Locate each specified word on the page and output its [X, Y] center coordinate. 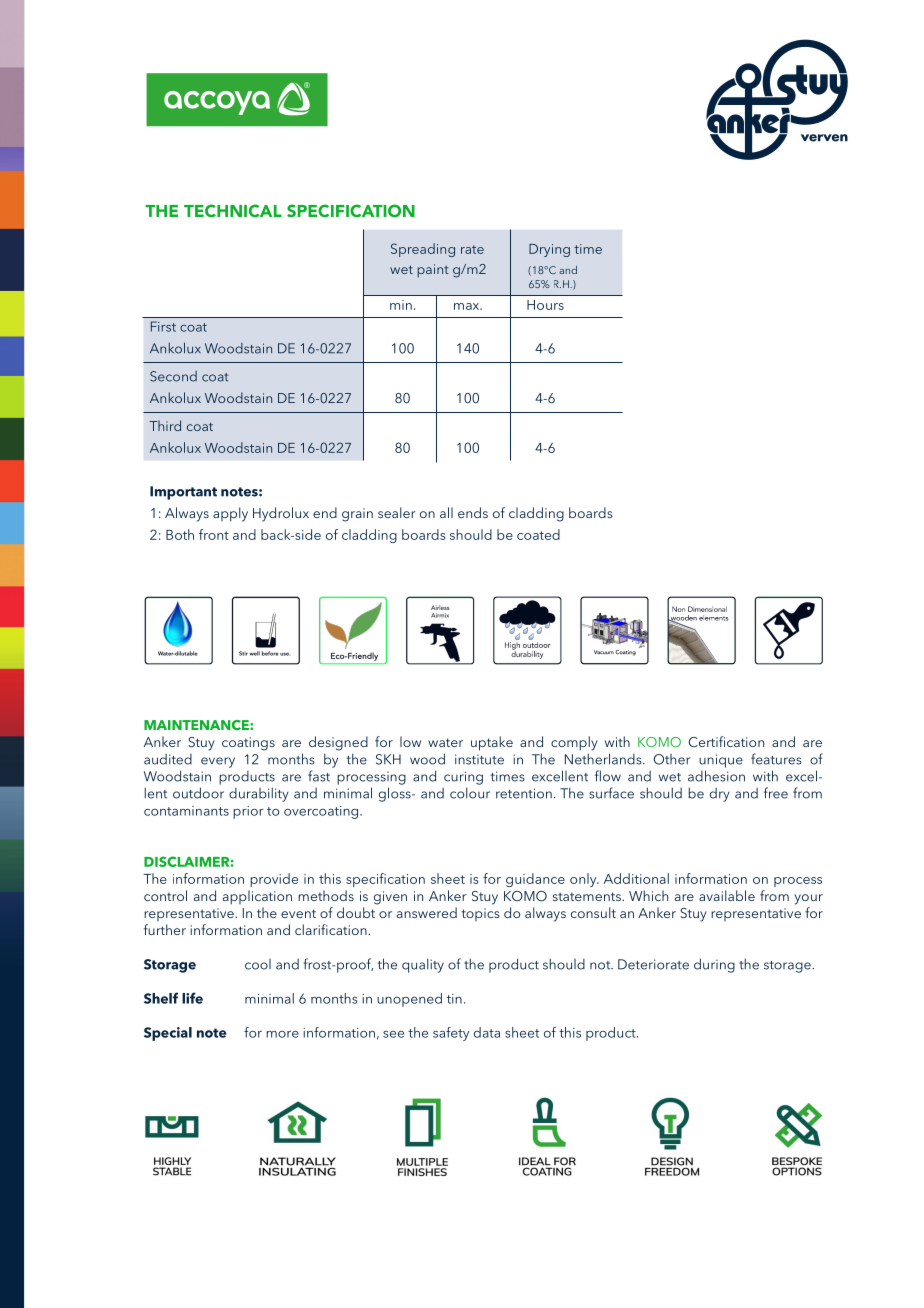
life [192, 998]
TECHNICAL [233, 211]
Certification [726, 741]
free [776, 793]
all [446, 512]
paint [433, 270]
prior [248, 812]
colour [470, 793]
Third [165, 425]
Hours [545, 305]
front [214, 534]
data [487, 1032]
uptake [492, 743]
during [714, 965]
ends [473, 512]
